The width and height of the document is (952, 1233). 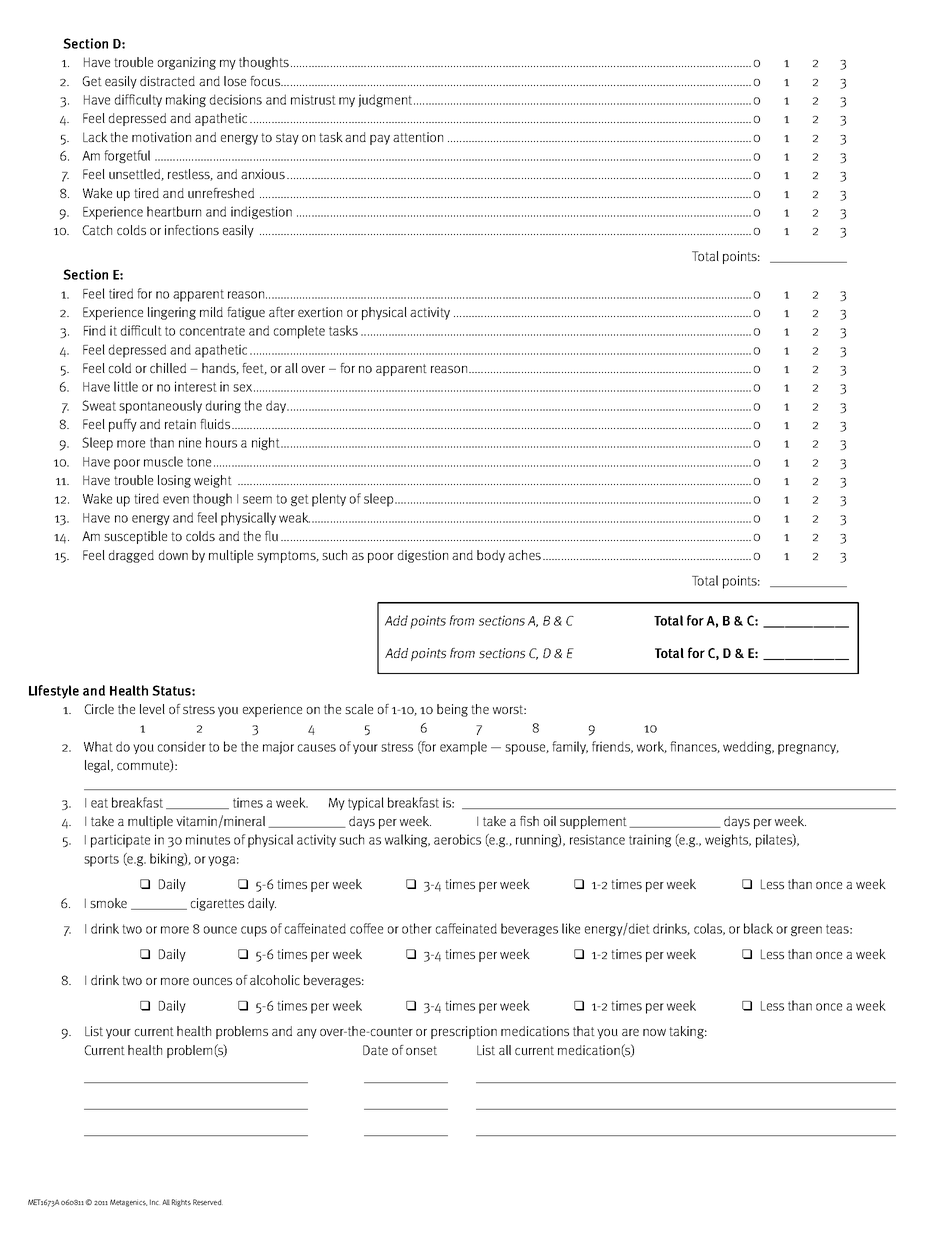 I want to click on attention, so click(x=418, y=137).
